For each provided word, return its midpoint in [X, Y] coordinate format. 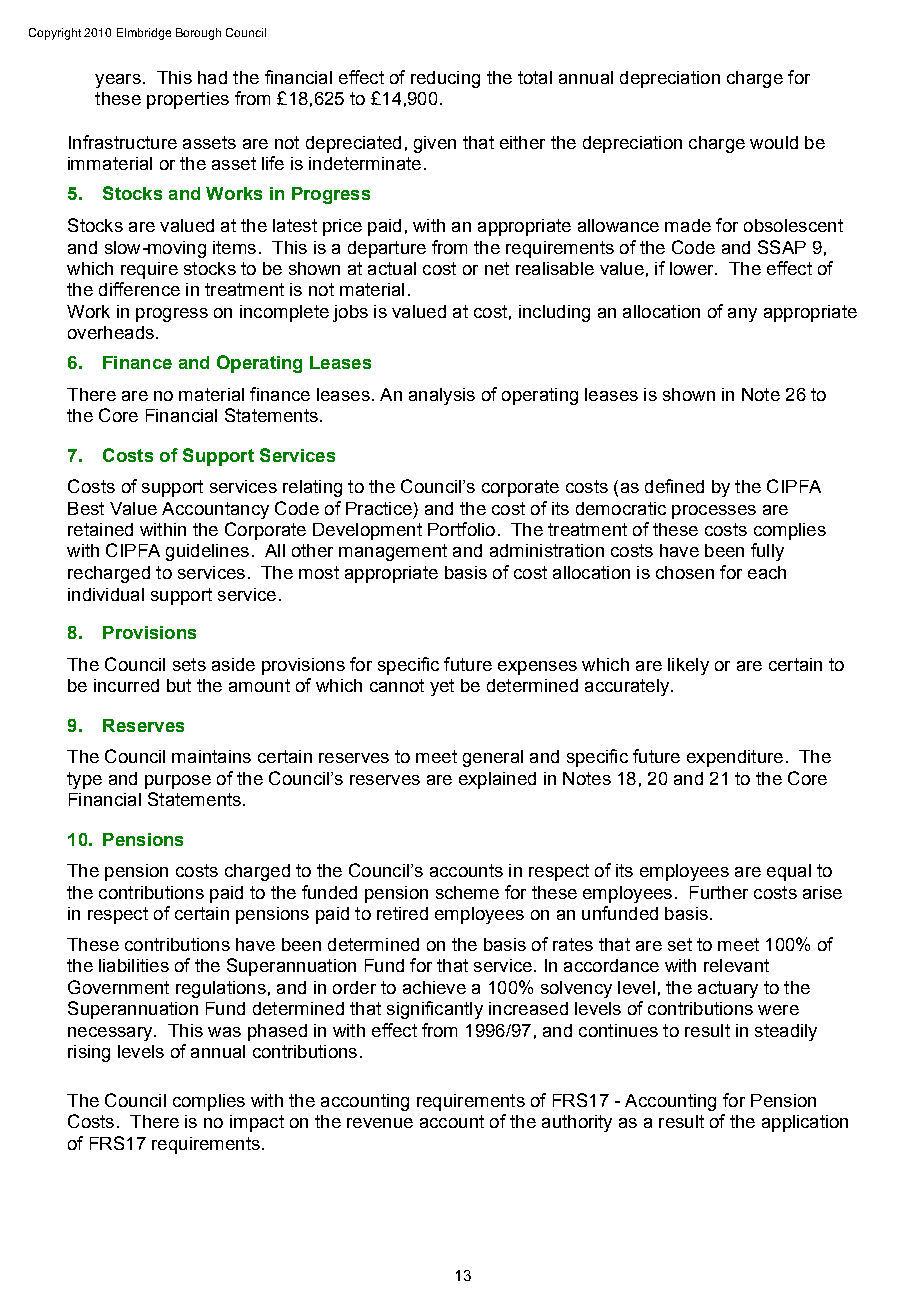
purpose [178, 782]
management [393, 552]
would [774, 142]
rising [89, 1053]
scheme [467, 892]
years [118, 81]
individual [106, 594]
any [742, 315]
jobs [350, 313]
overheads [111, 332]
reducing [445, 79]
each [767, 572]
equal [789, 872]
